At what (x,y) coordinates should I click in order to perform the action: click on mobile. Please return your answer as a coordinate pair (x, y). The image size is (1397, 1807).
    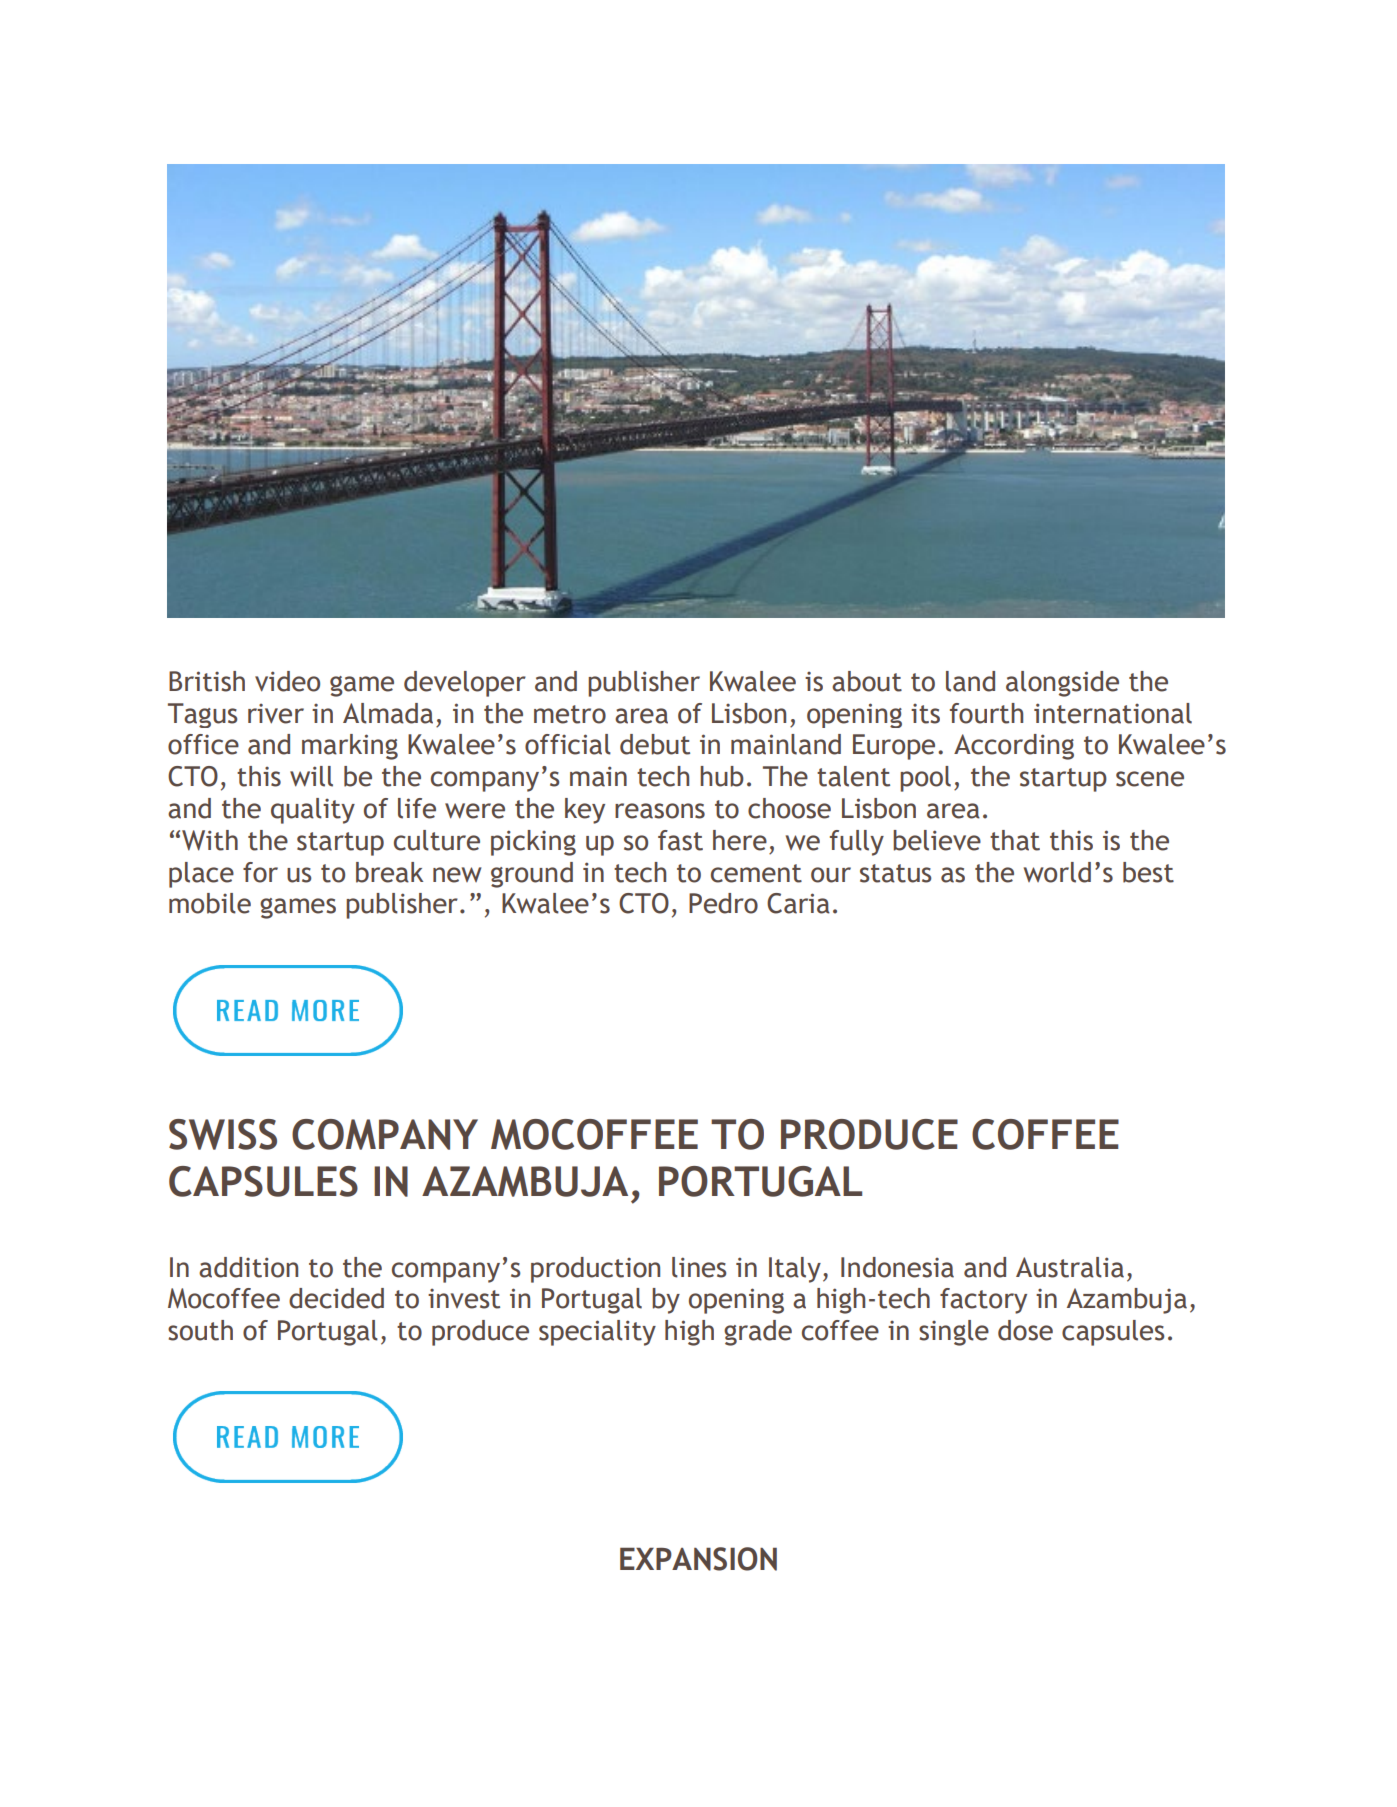
    Looking at the image, I should click on (210, 903).
